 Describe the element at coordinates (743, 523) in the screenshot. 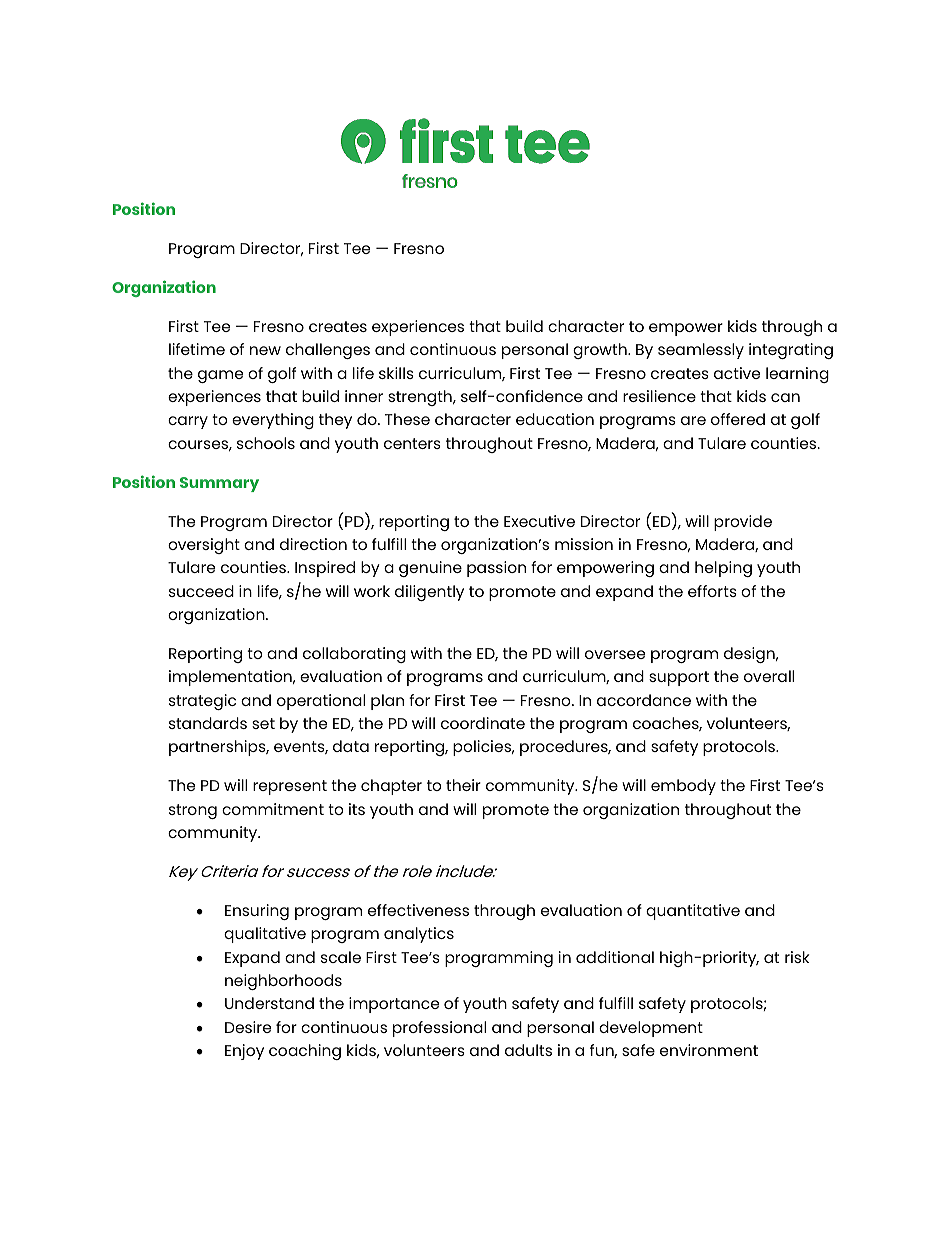

I see `provide` at that location.
